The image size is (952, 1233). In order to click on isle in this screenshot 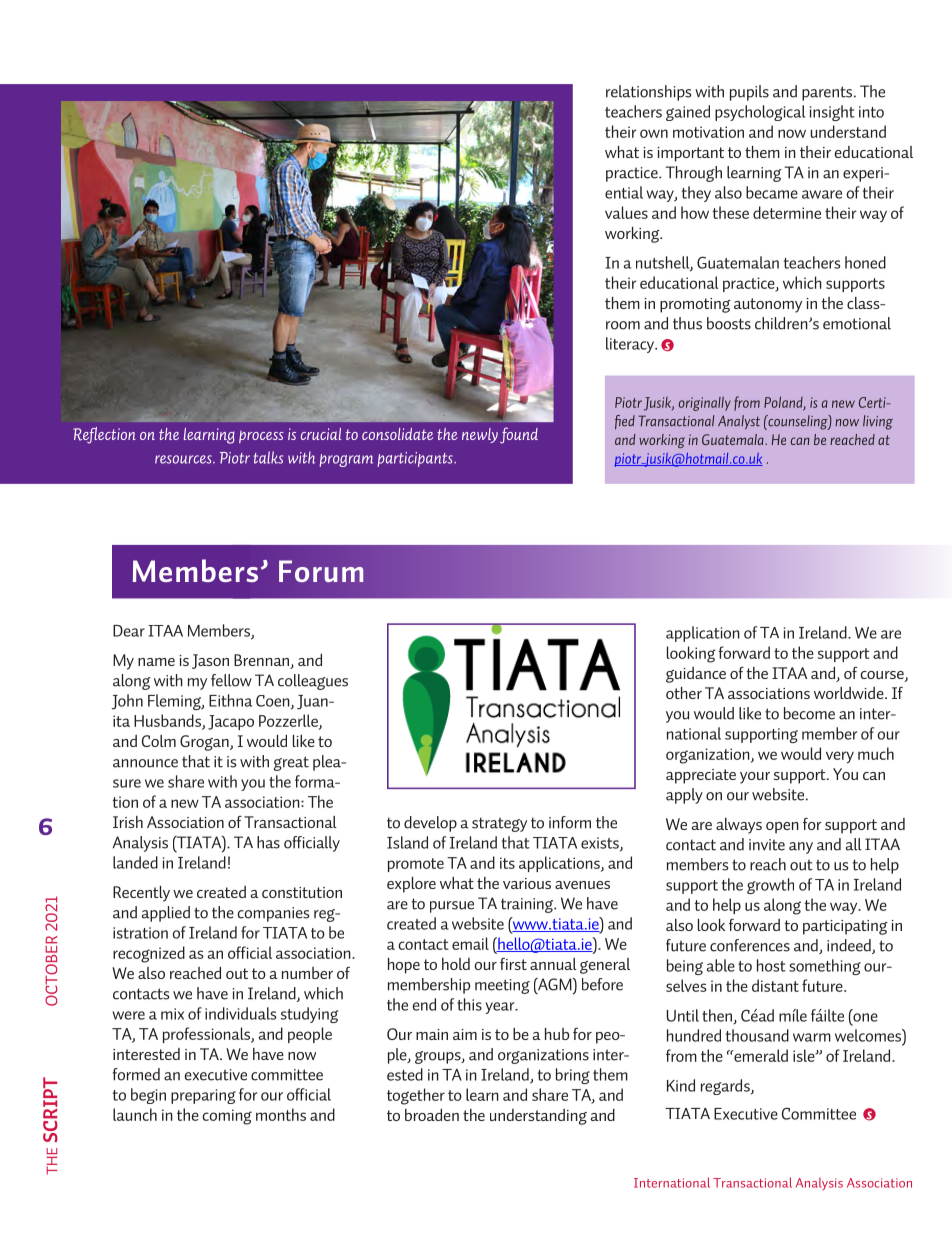, I will do `click(805, 1055)`.
